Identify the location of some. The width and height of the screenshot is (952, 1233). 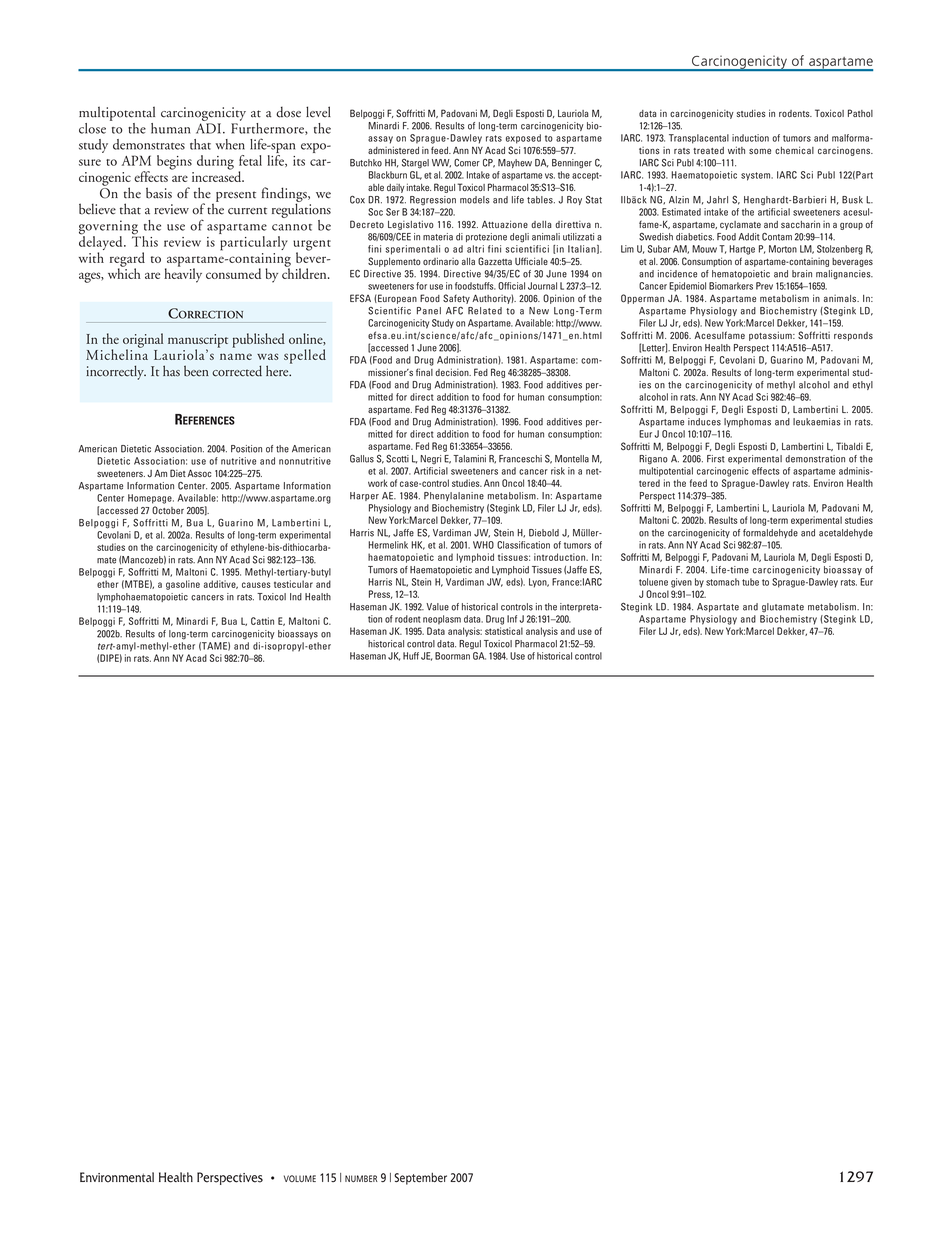
(760, 151).
